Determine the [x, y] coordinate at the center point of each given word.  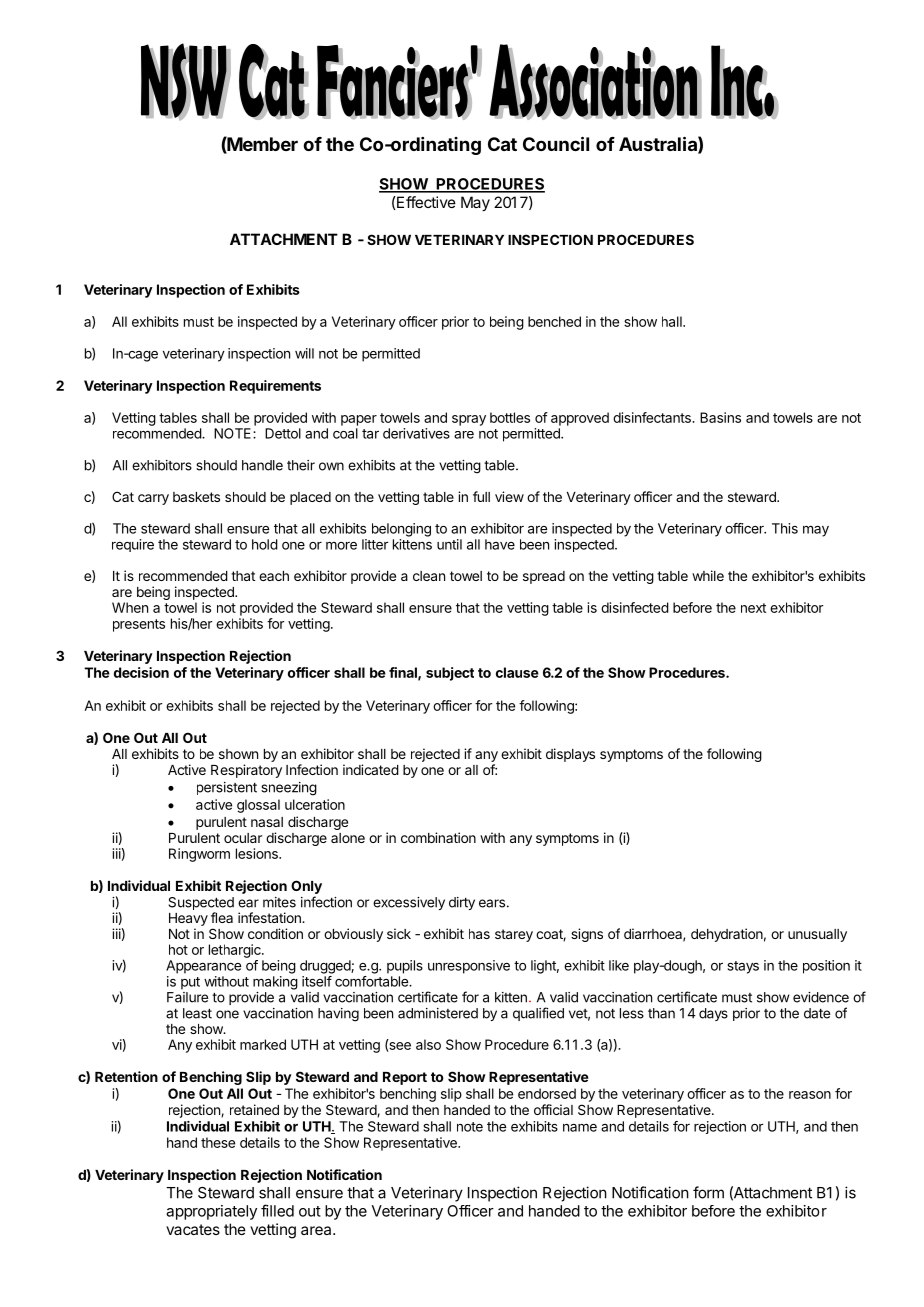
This [785, 528]
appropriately [211, 1212]
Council [556, 143]
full [481, 496]
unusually [817, 935]
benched [554, 321]
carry [153, 499]
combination [438, 837]
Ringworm [199, 855]
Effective [425, 202]
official [553, 1109]
